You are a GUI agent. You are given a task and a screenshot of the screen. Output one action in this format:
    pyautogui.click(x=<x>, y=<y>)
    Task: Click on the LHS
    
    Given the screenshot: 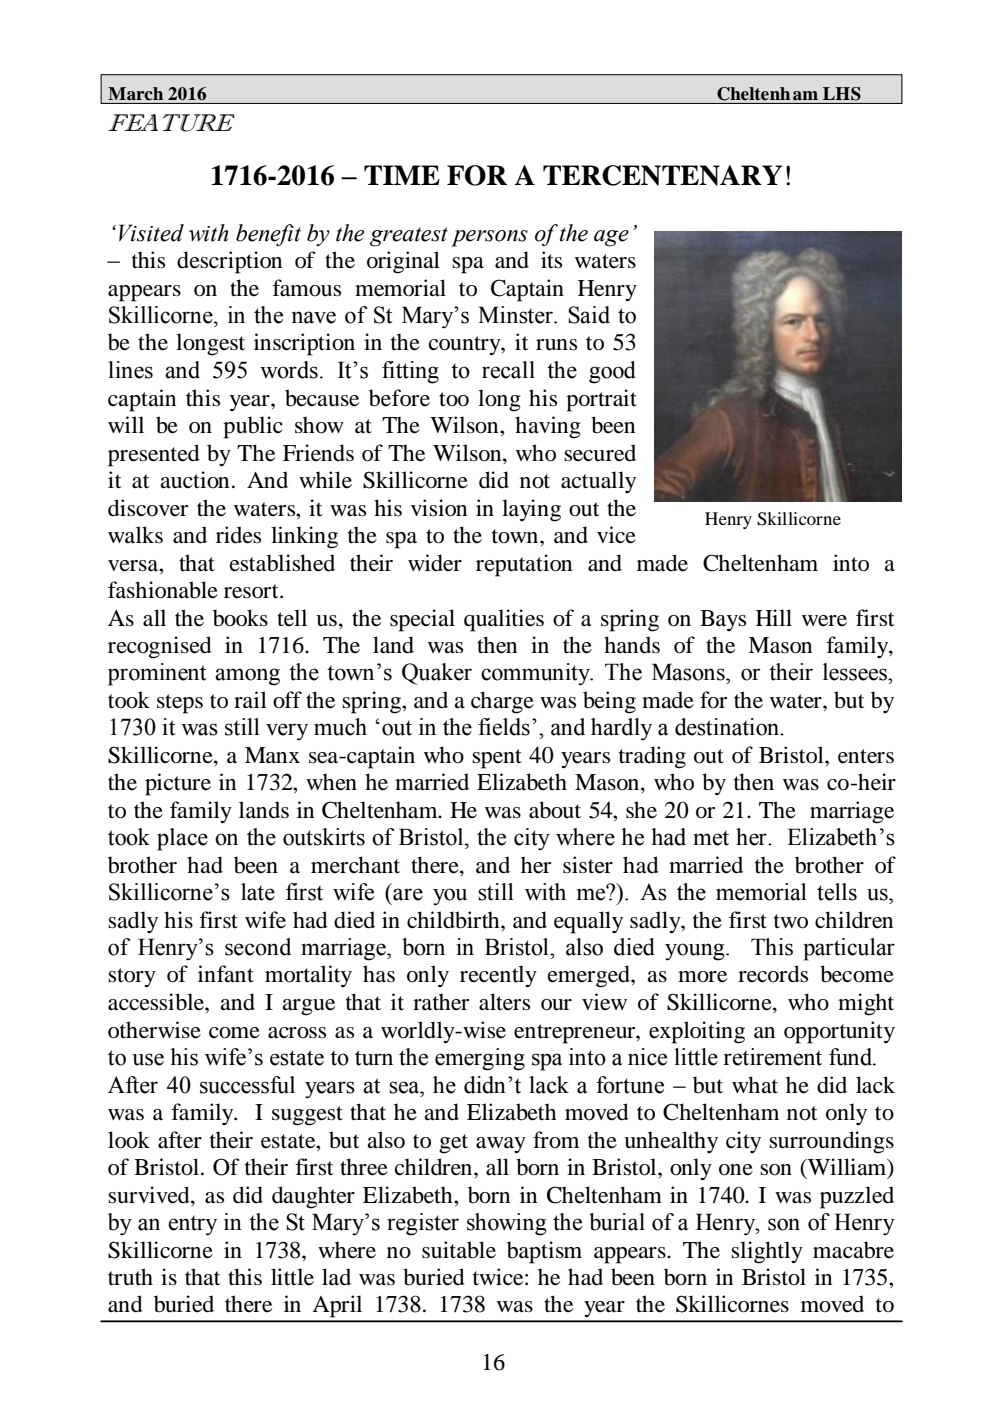 What is the action you would take?
    pyautogui.click(x=842, y=94)
